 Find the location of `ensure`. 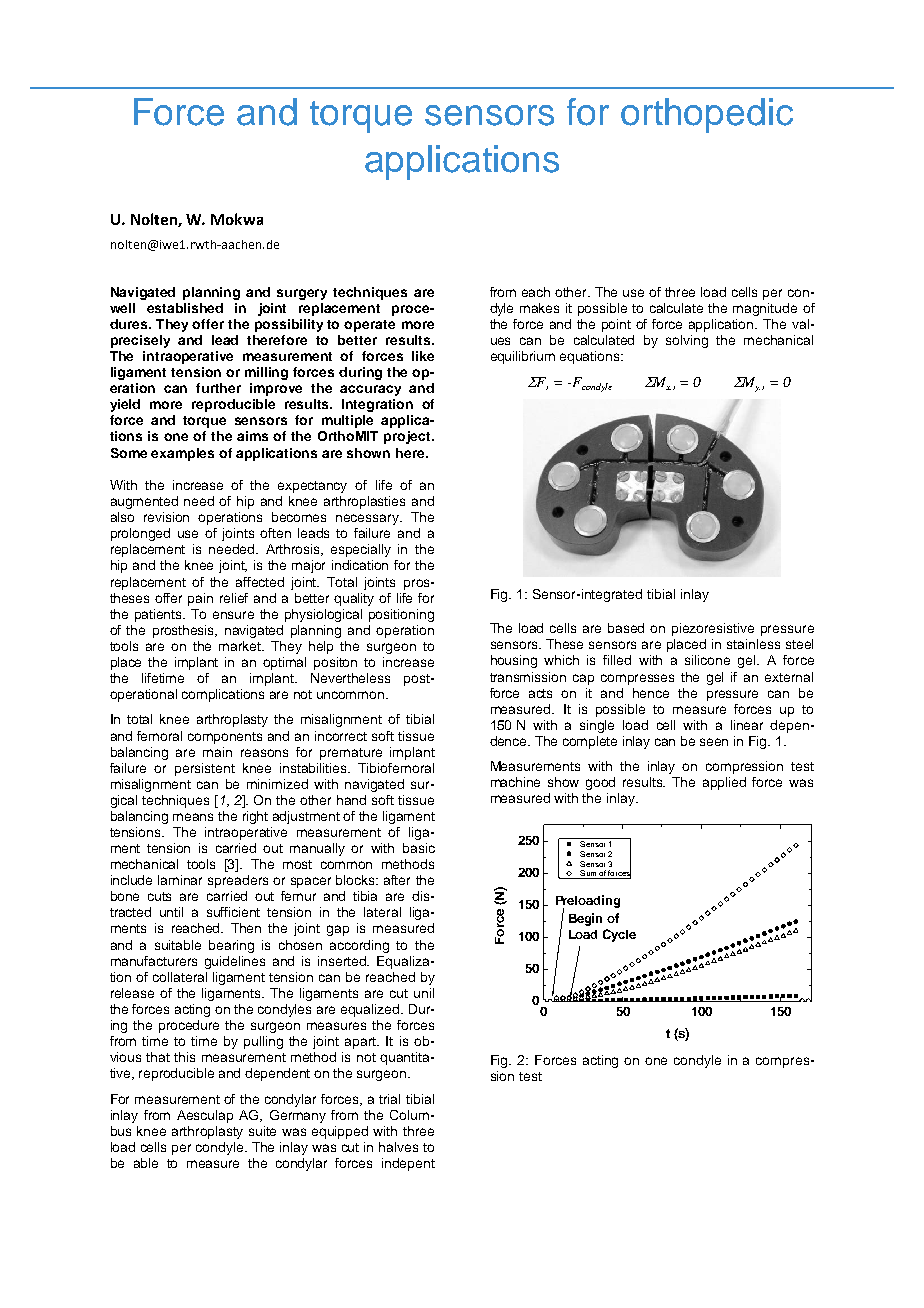

ensure is located at coordinates (233, 615).
